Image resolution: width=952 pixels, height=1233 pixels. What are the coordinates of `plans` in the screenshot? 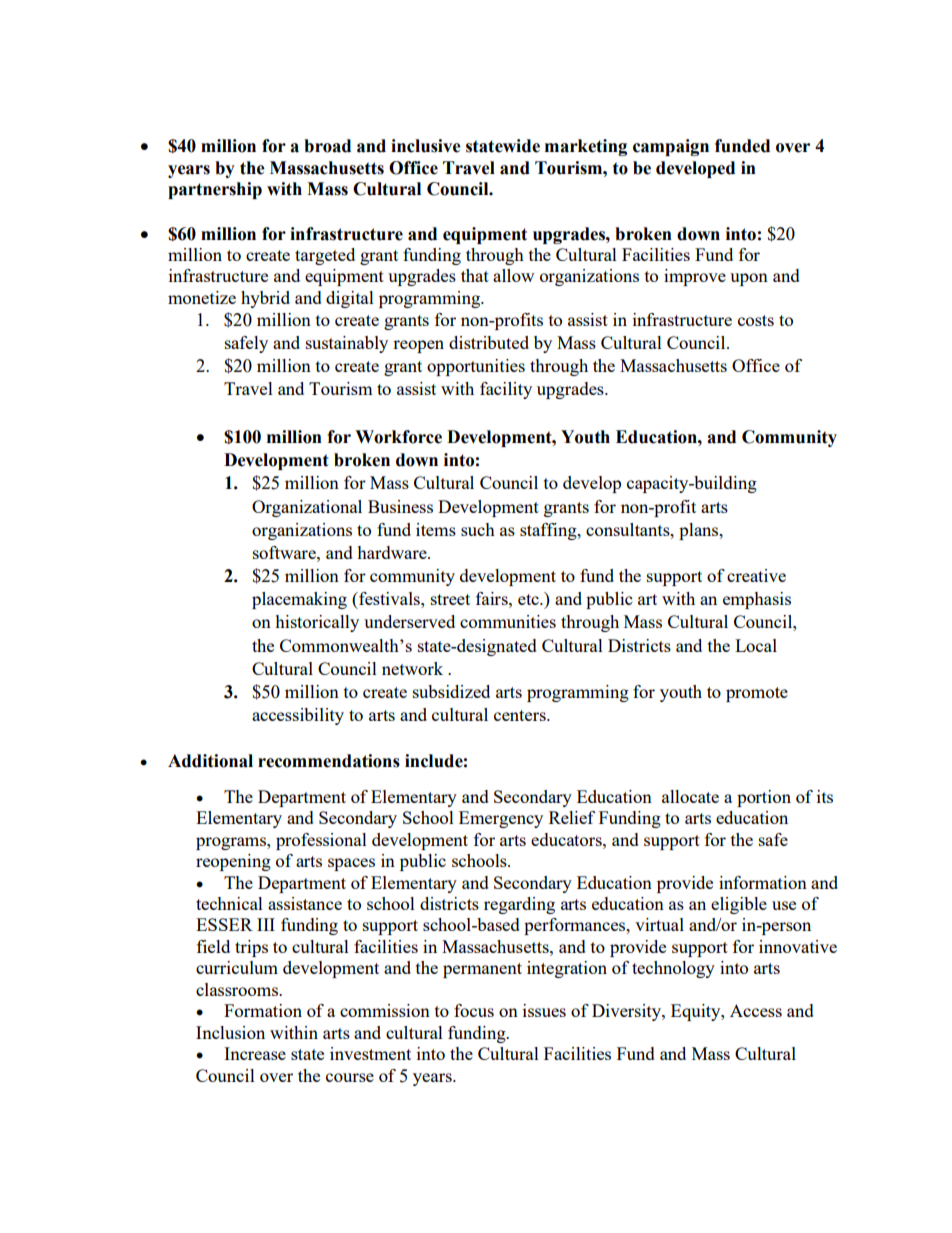 It's located at (700, 531).
